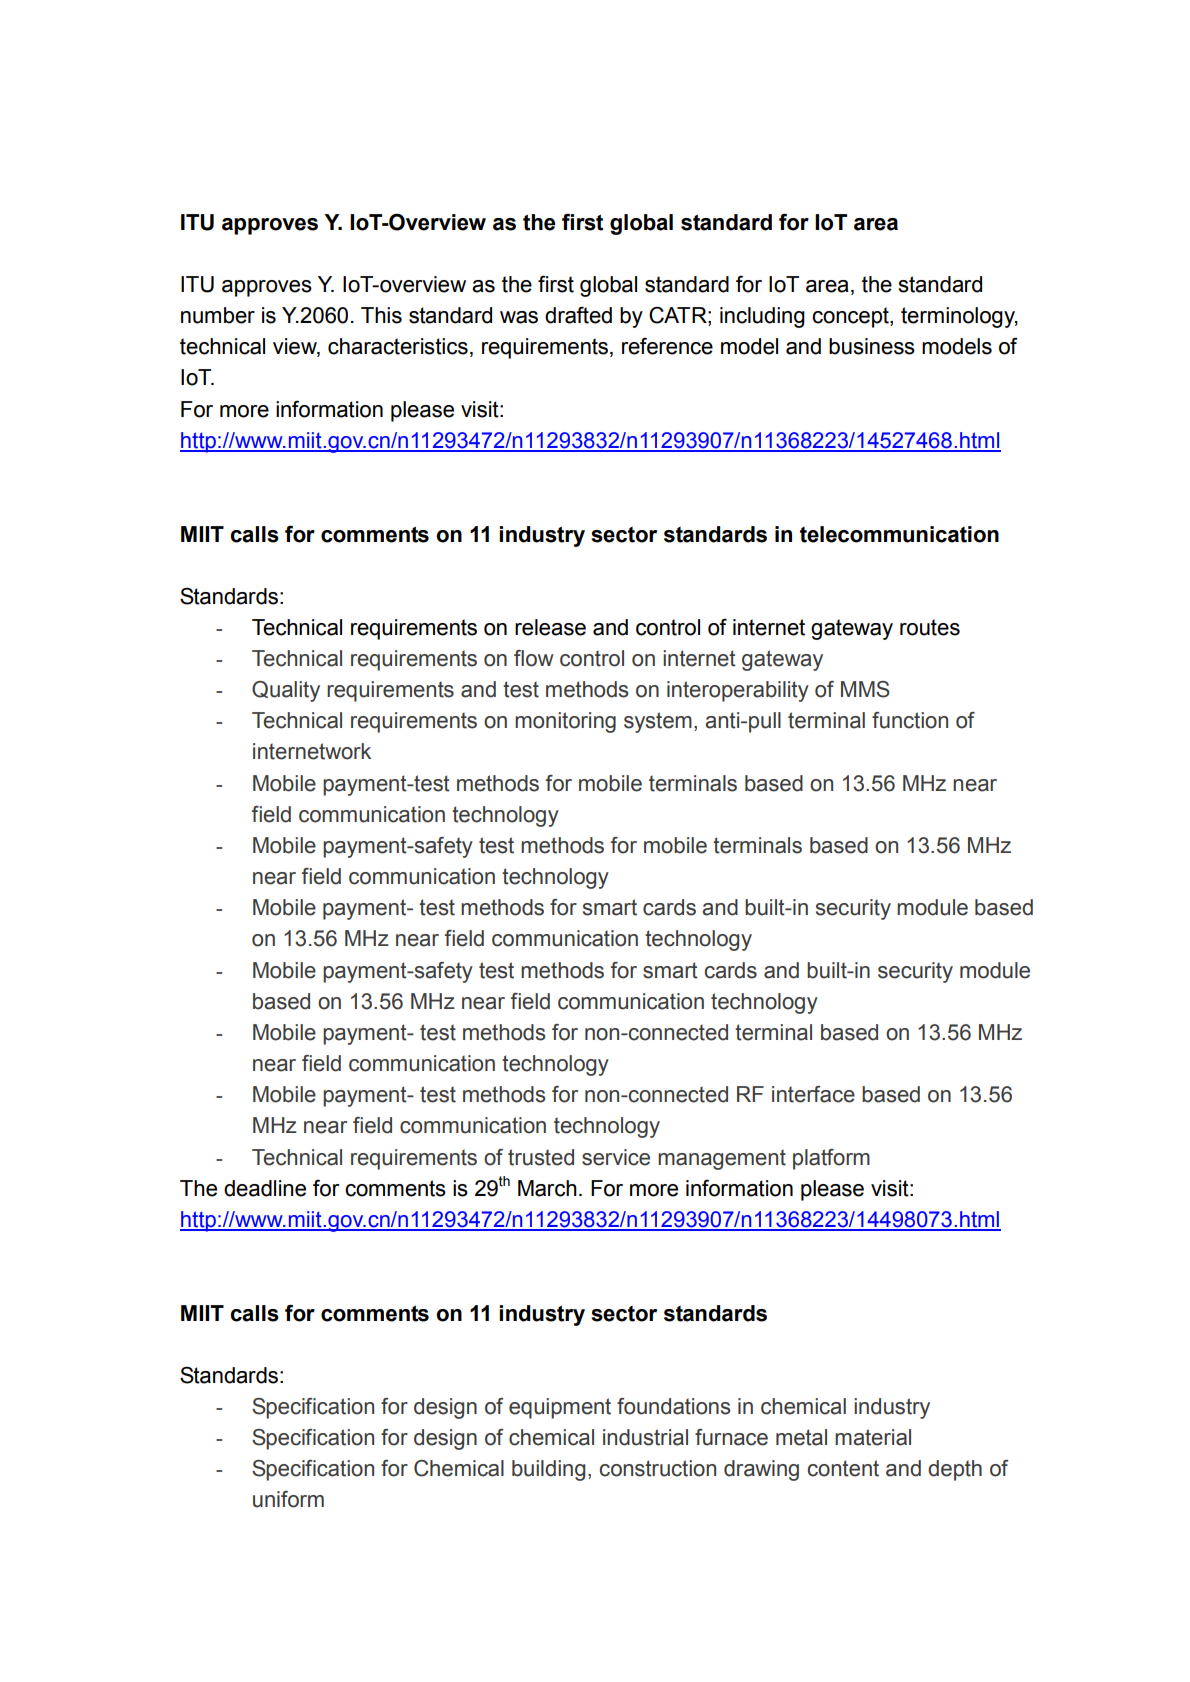  I want to click on This, so click(381, 315).
